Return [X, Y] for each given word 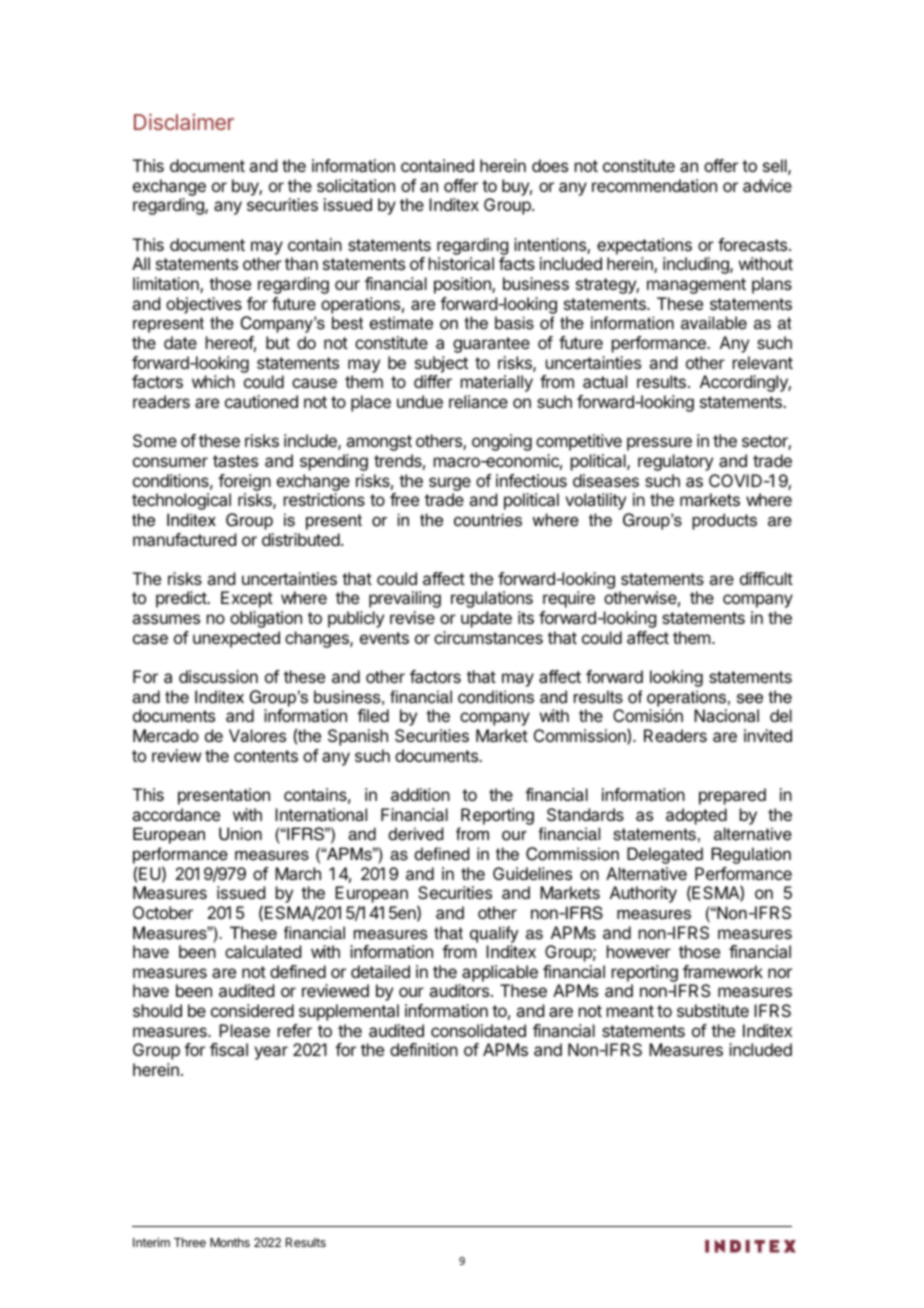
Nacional [726, 715]
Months [230, 1242]
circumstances [488, 637]
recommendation [654, 185]
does [550, 165]
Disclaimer [184, 121]
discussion [218, 676]
